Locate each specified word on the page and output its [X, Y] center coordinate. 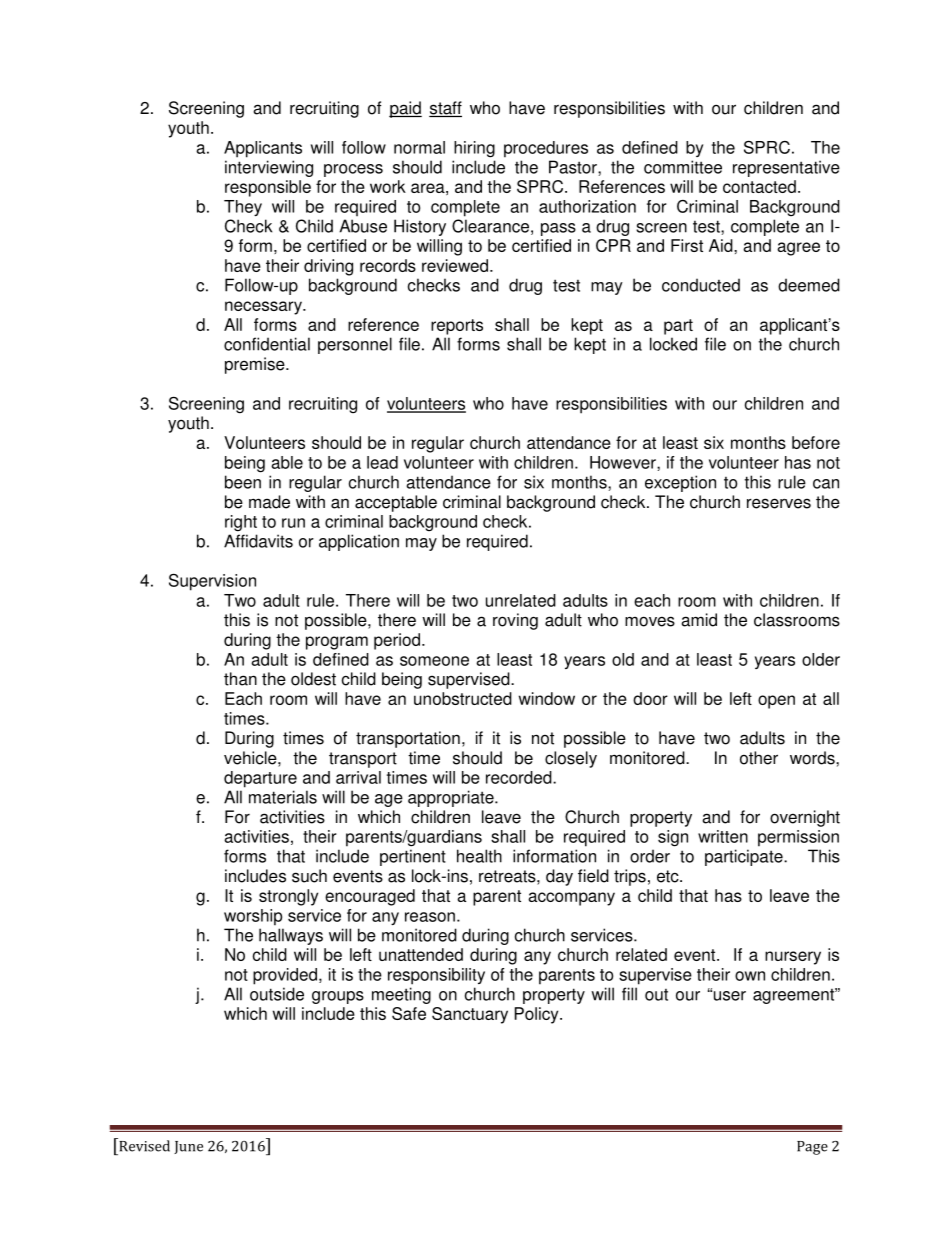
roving [515, 621]
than [240, 679]
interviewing [269, 168]
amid [699, 620]
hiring [474, 149]
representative [786, 168]
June [188, 1147]
